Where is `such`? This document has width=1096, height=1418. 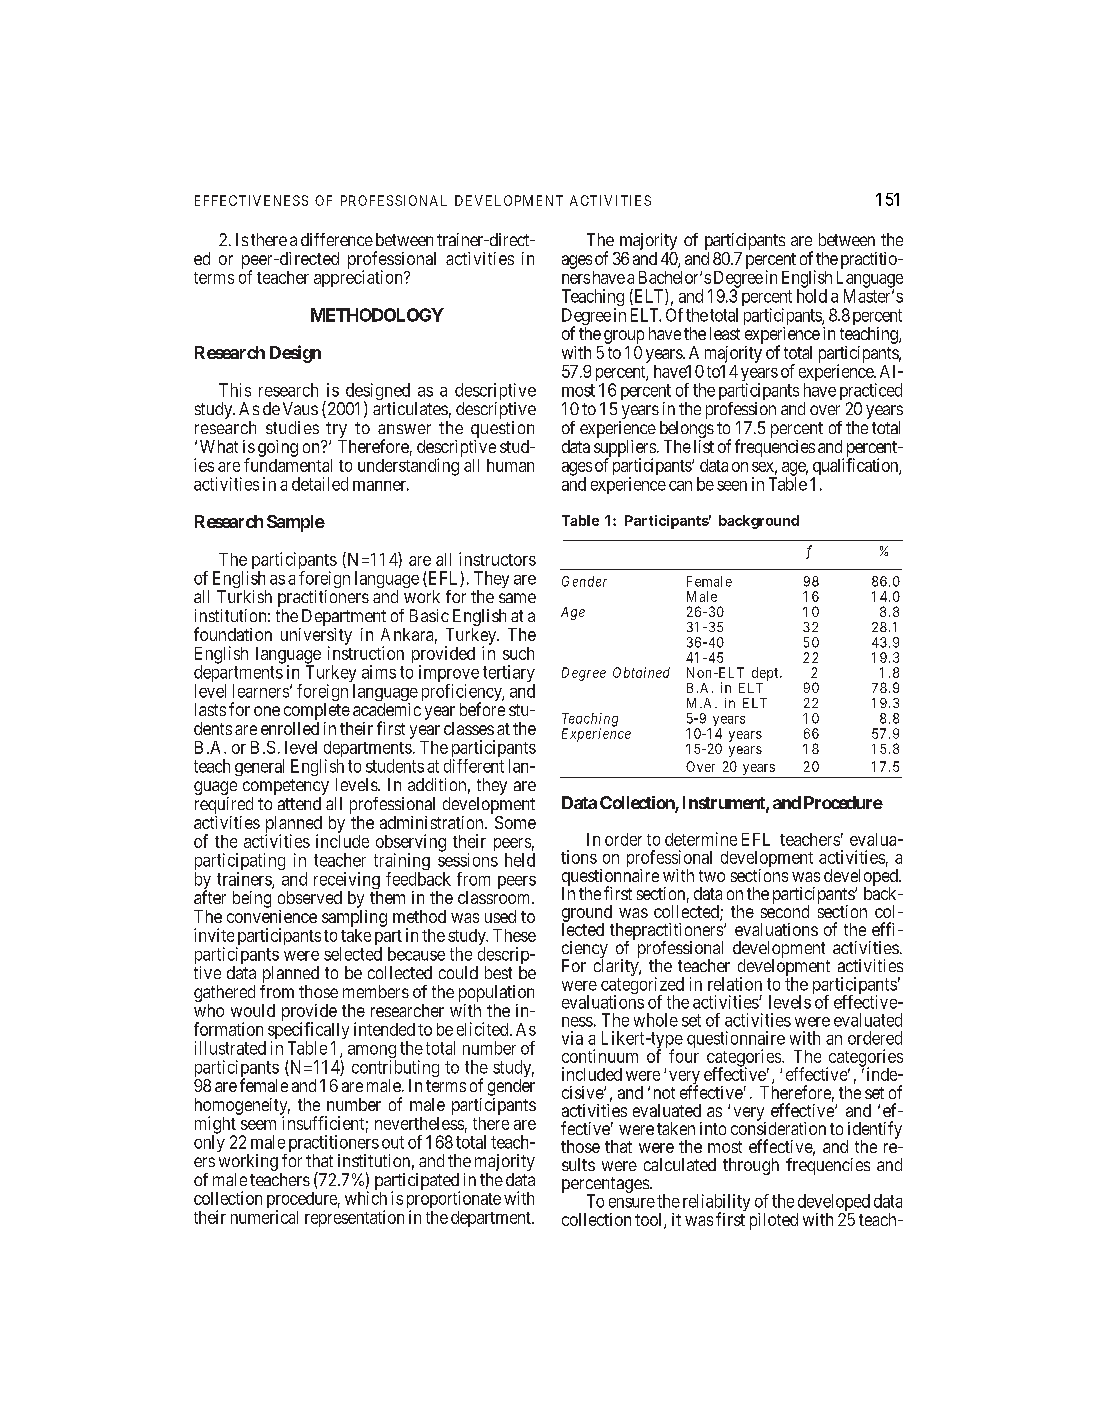 such is located at coordinates (518, 653).
